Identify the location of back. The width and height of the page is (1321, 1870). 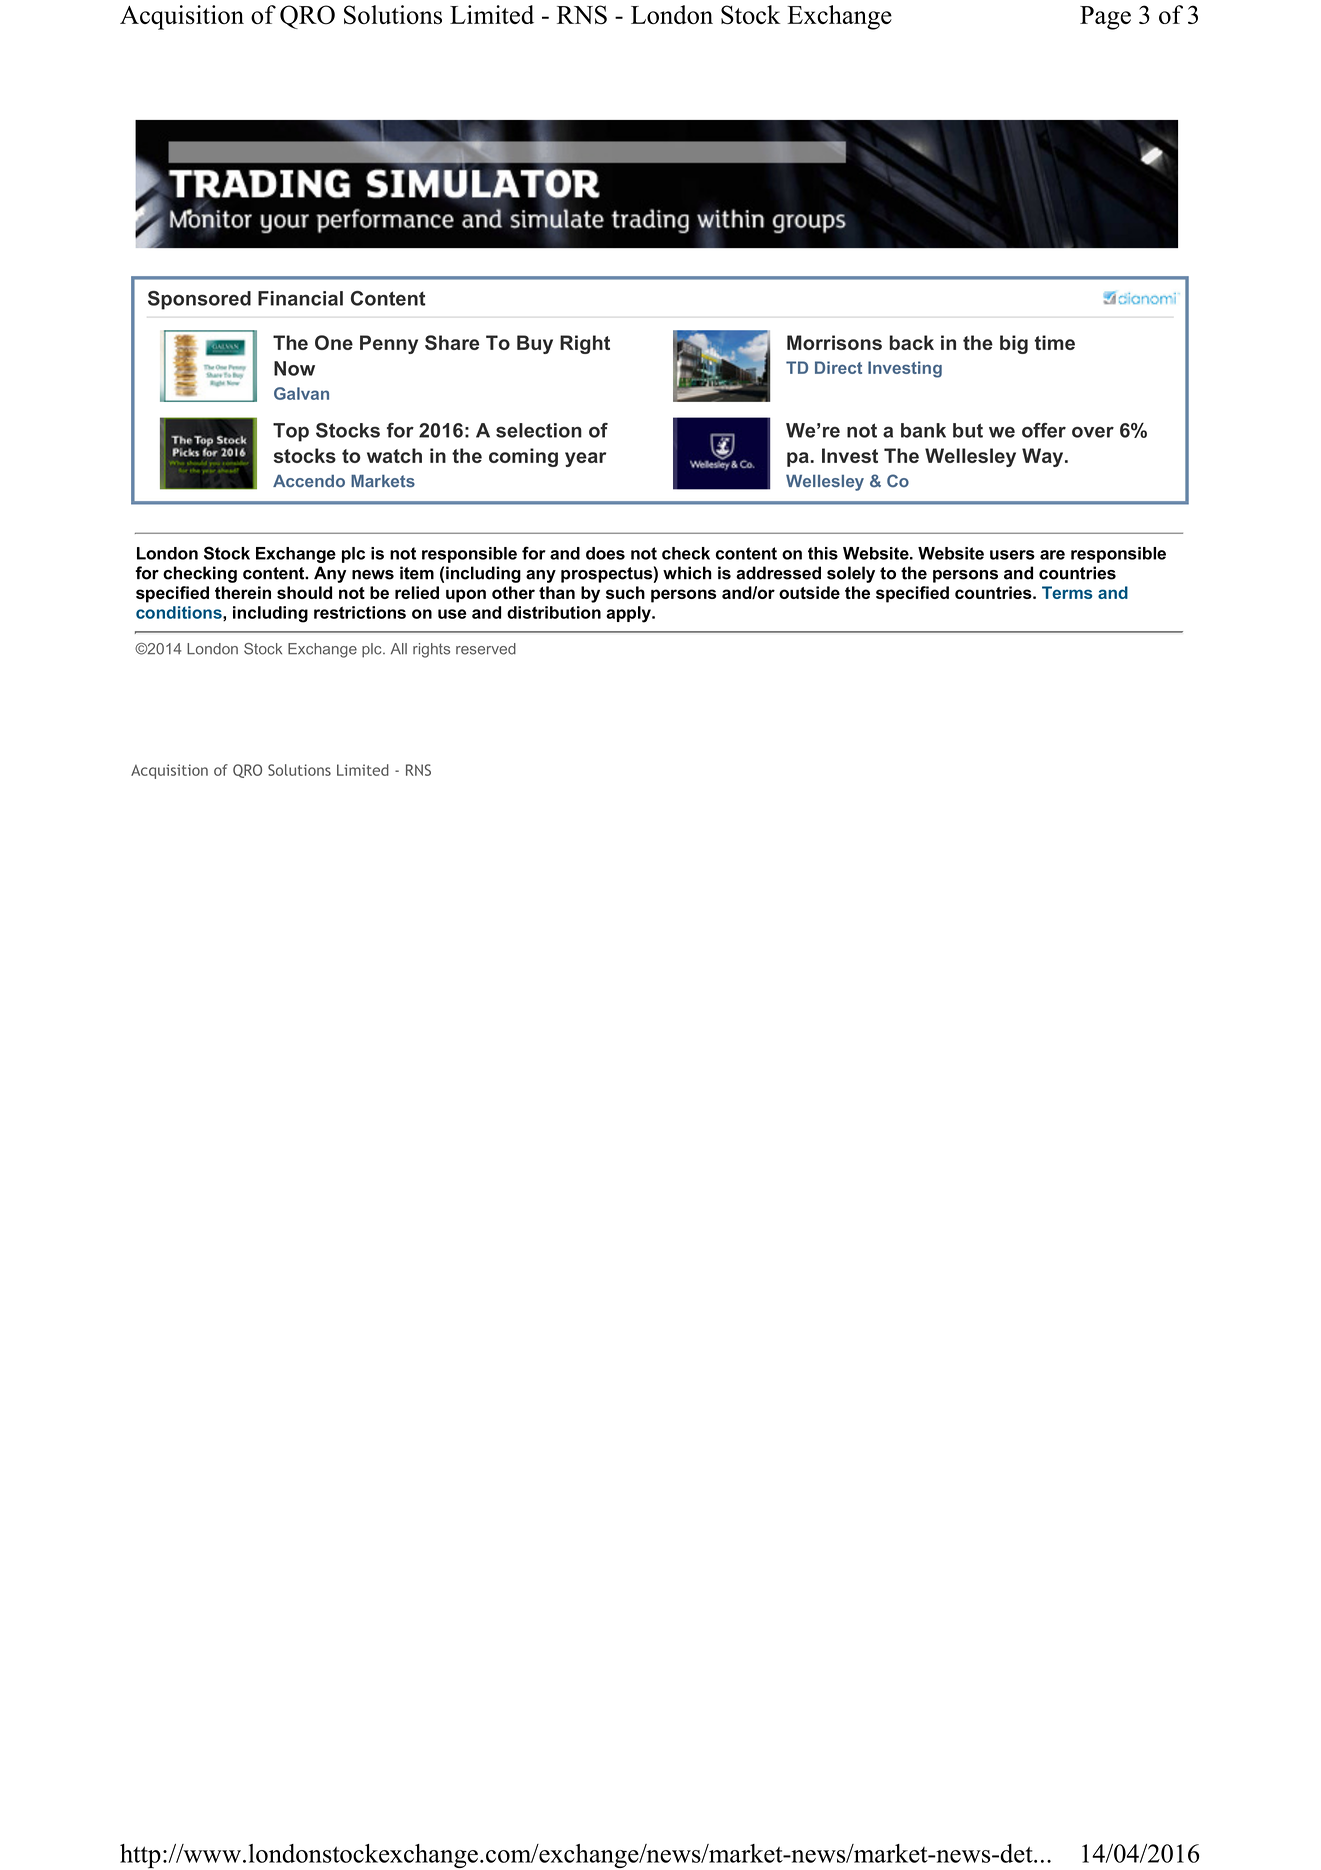
(912, 342).
